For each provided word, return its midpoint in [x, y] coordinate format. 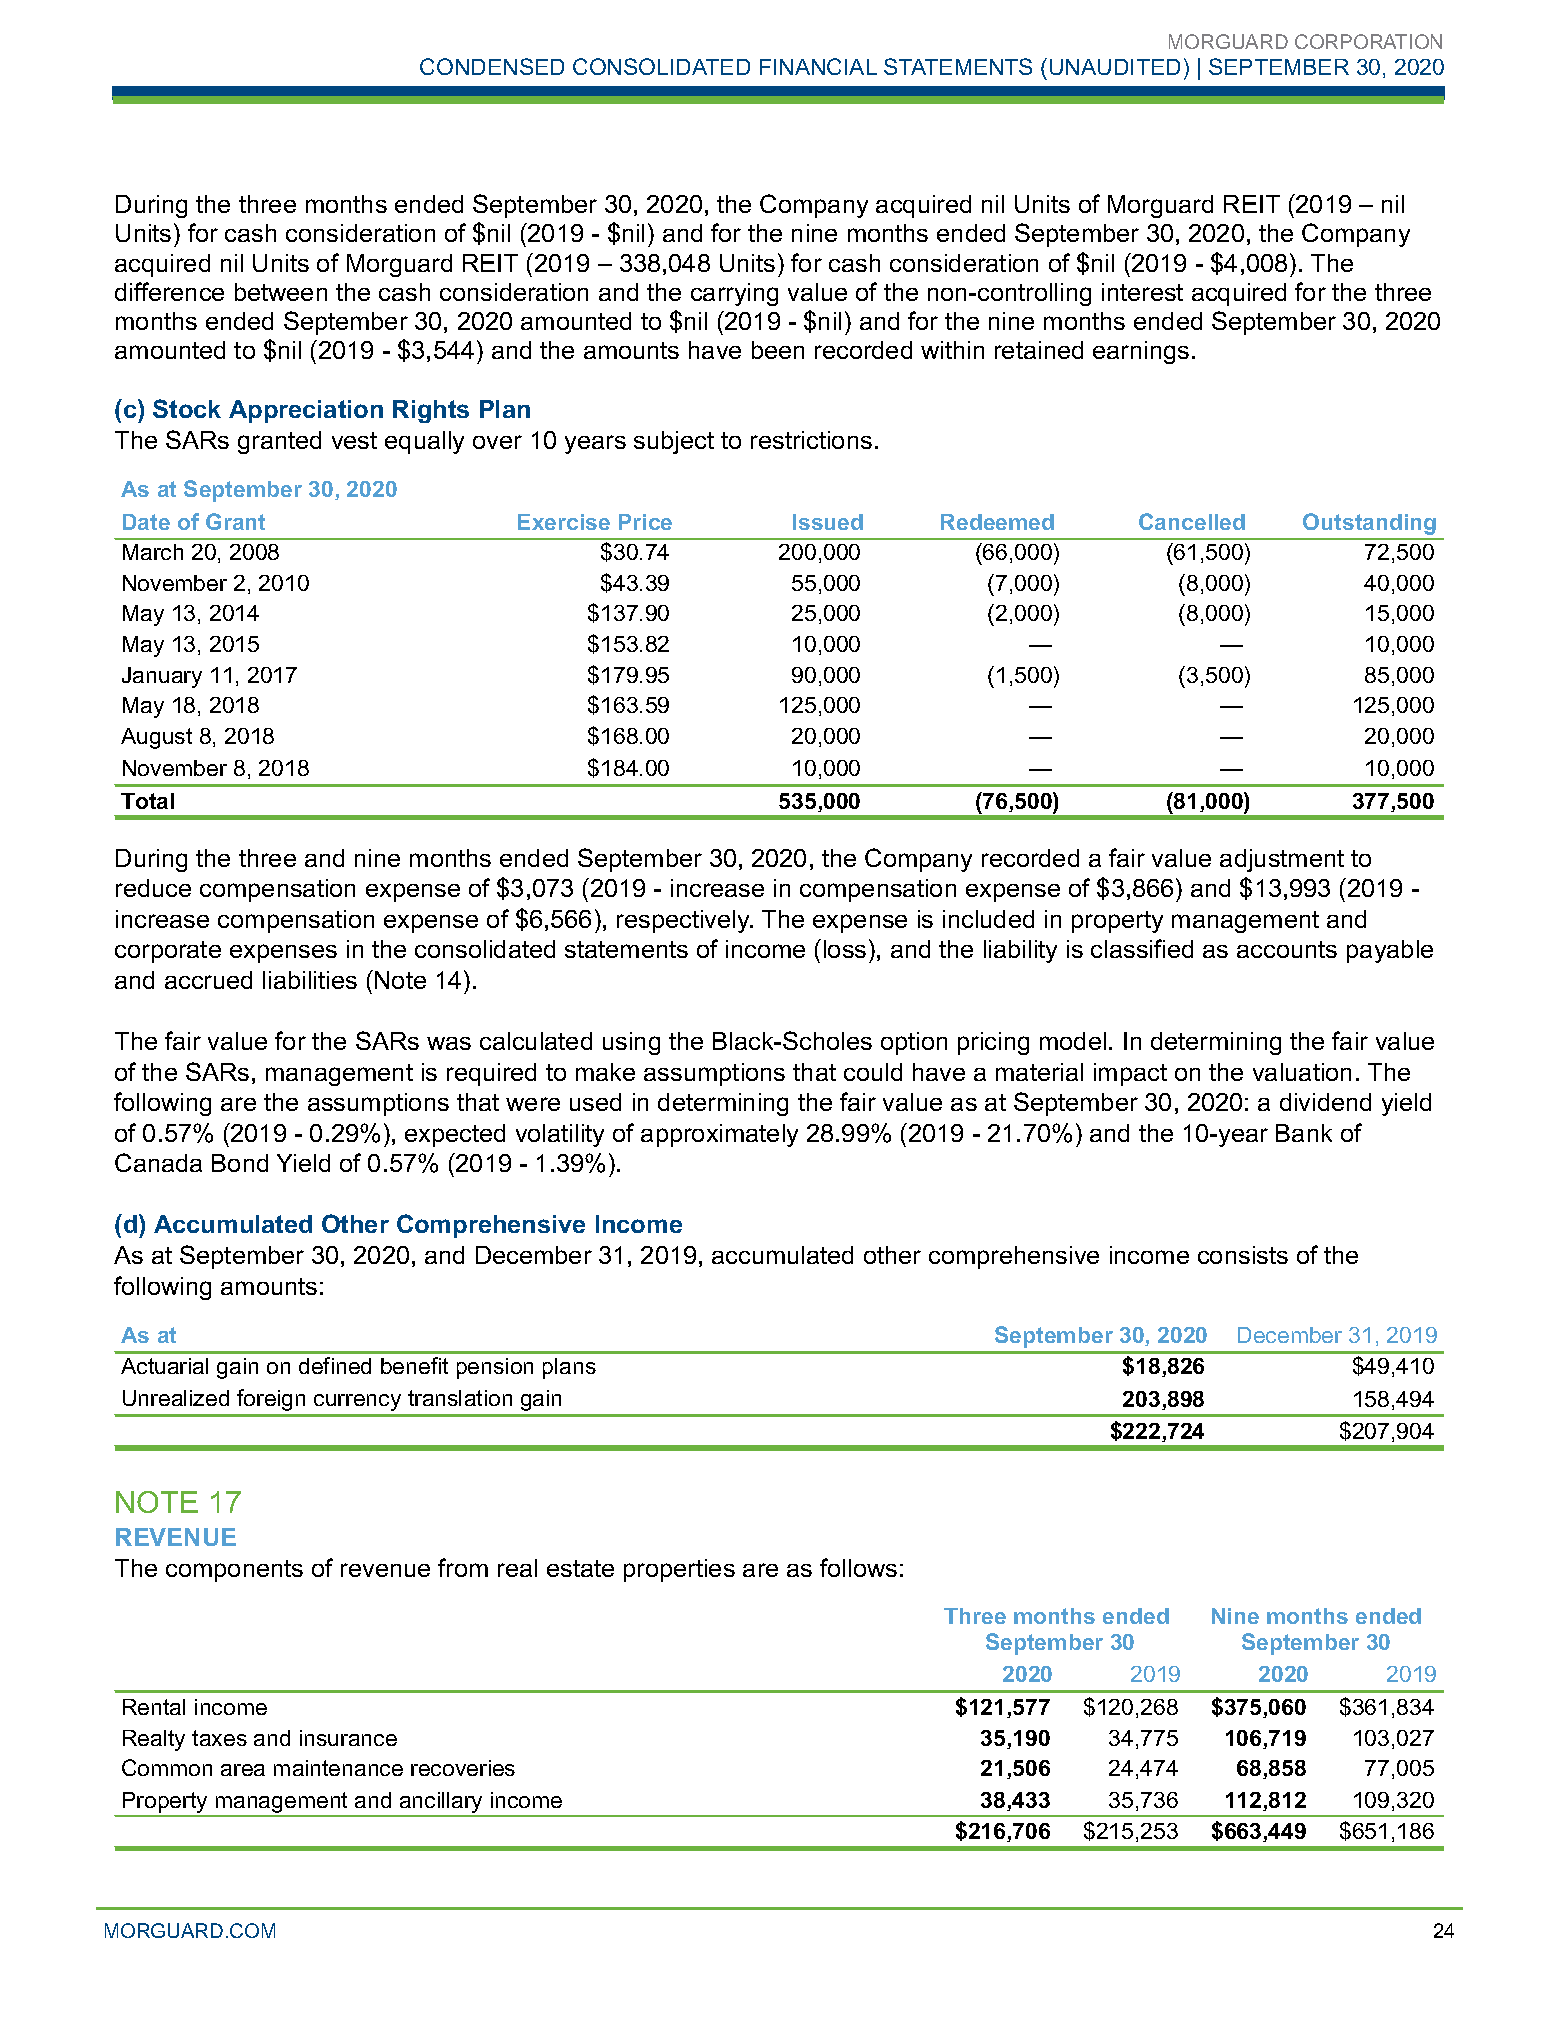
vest [354, 440]
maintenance [338, 1768]
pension [495, 1368]
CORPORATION [1368, 41]
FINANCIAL [818, 66]
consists [1243, 1255]
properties [679, 1570]
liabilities [310, 980]
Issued [828, 522]
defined [335, 1365]
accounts [1287, 949]
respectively [684, 921]
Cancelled [1192, 521]
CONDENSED [492, 66]
